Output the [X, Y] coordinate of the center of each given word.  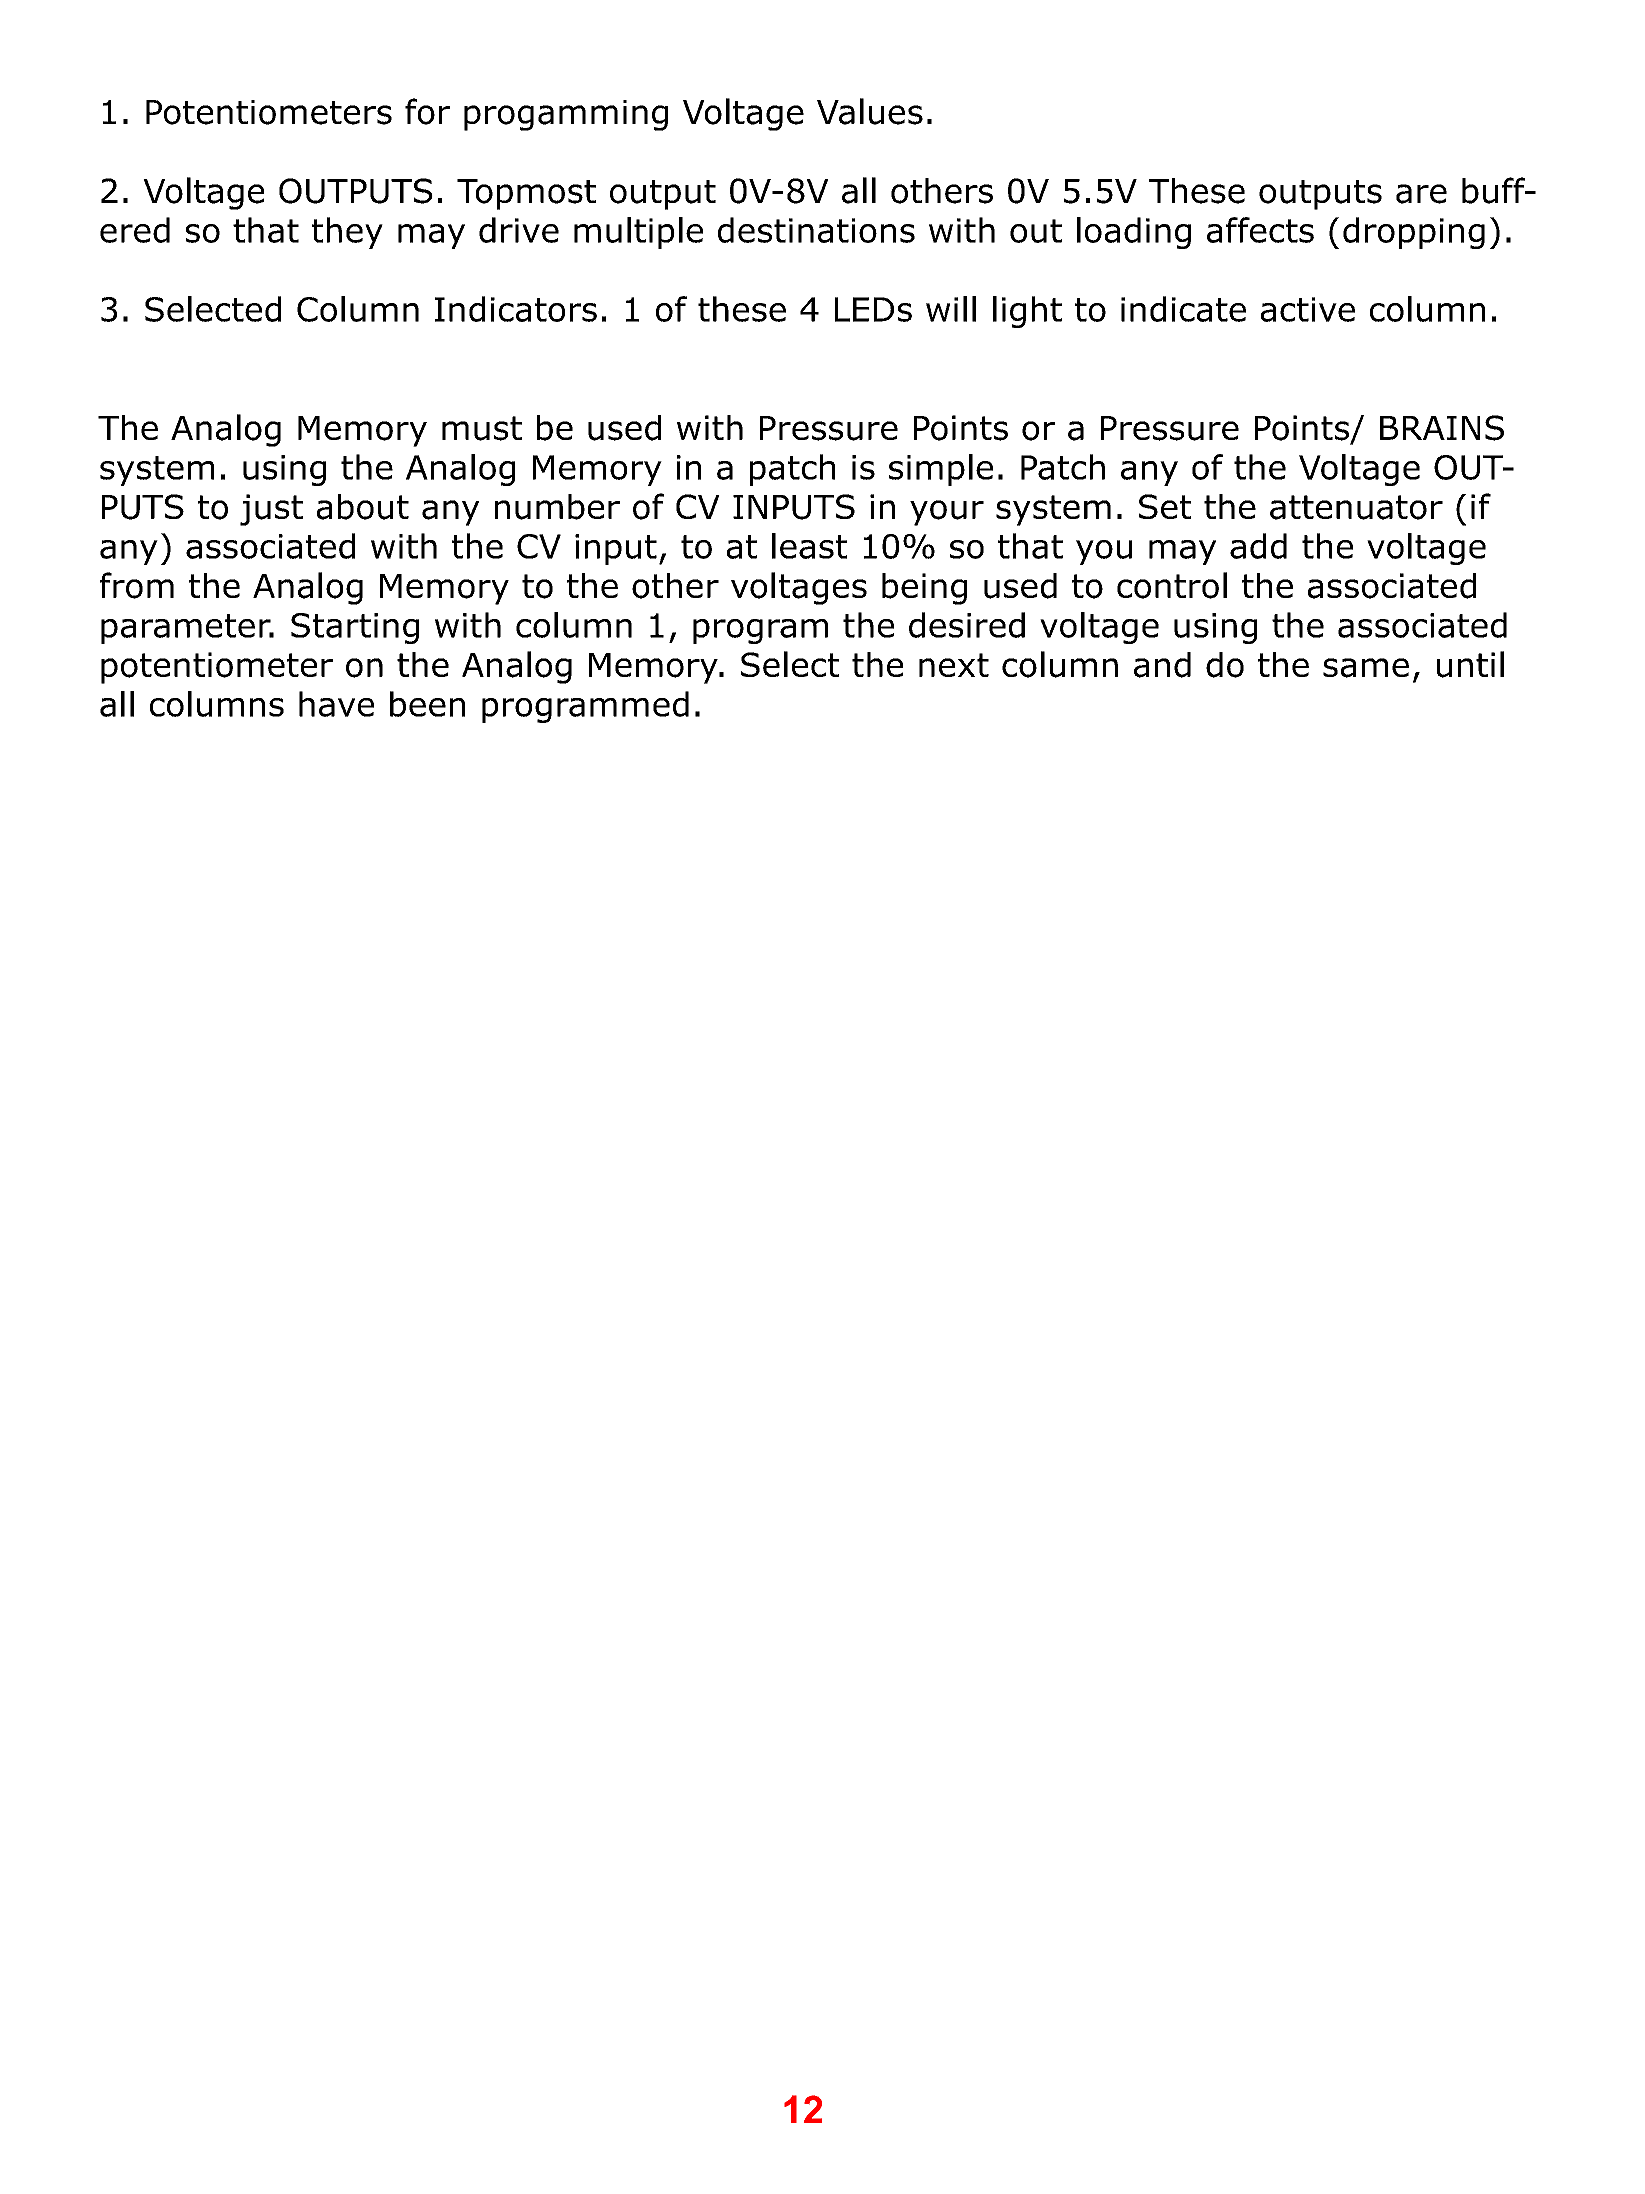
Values [870, 111]
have [336, 704]
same [1366, 668]
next [954, 665]
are [1421, 194]
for [427, 111]
